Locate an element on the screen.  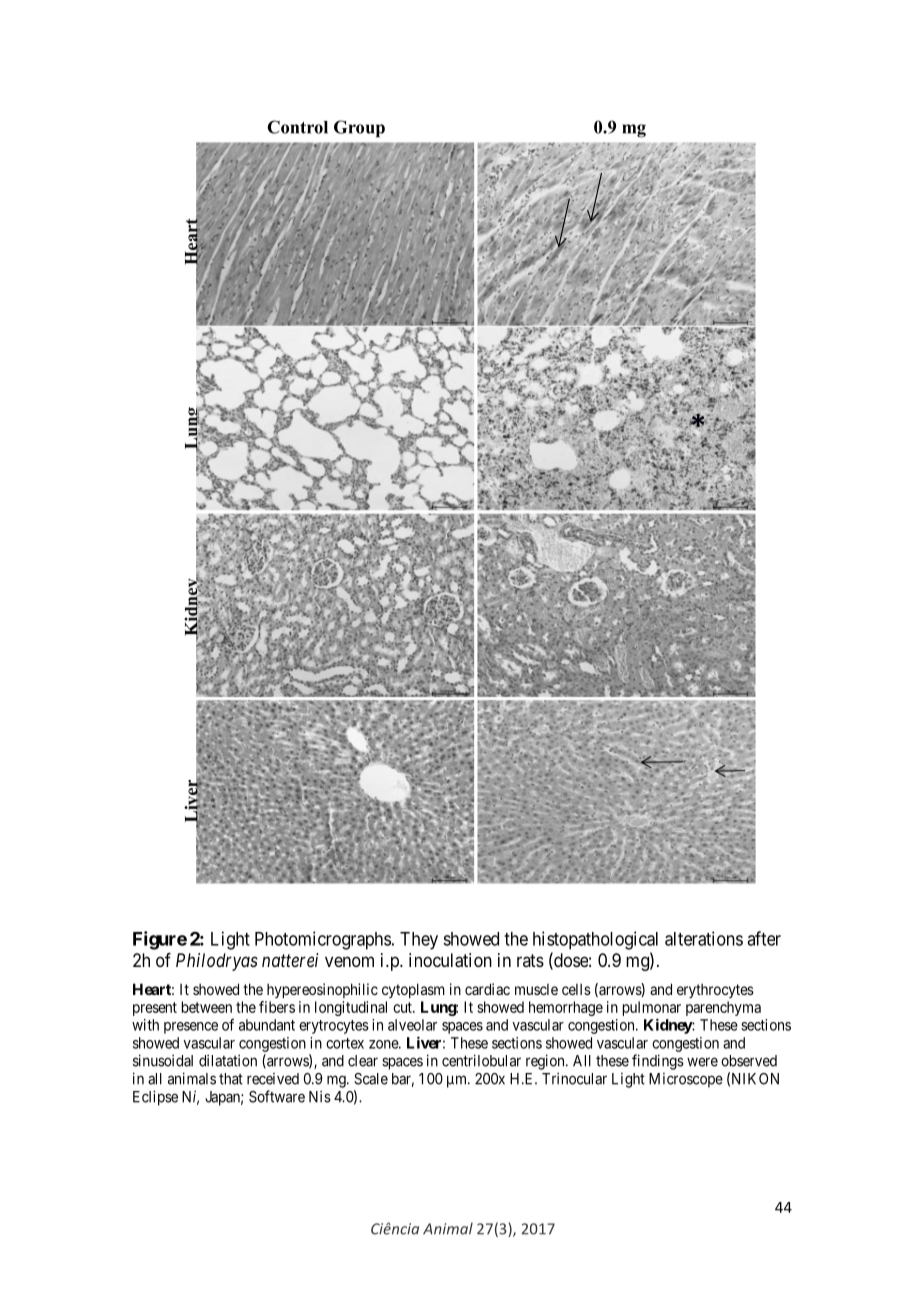
venom is located at coordinates (349, 961).
